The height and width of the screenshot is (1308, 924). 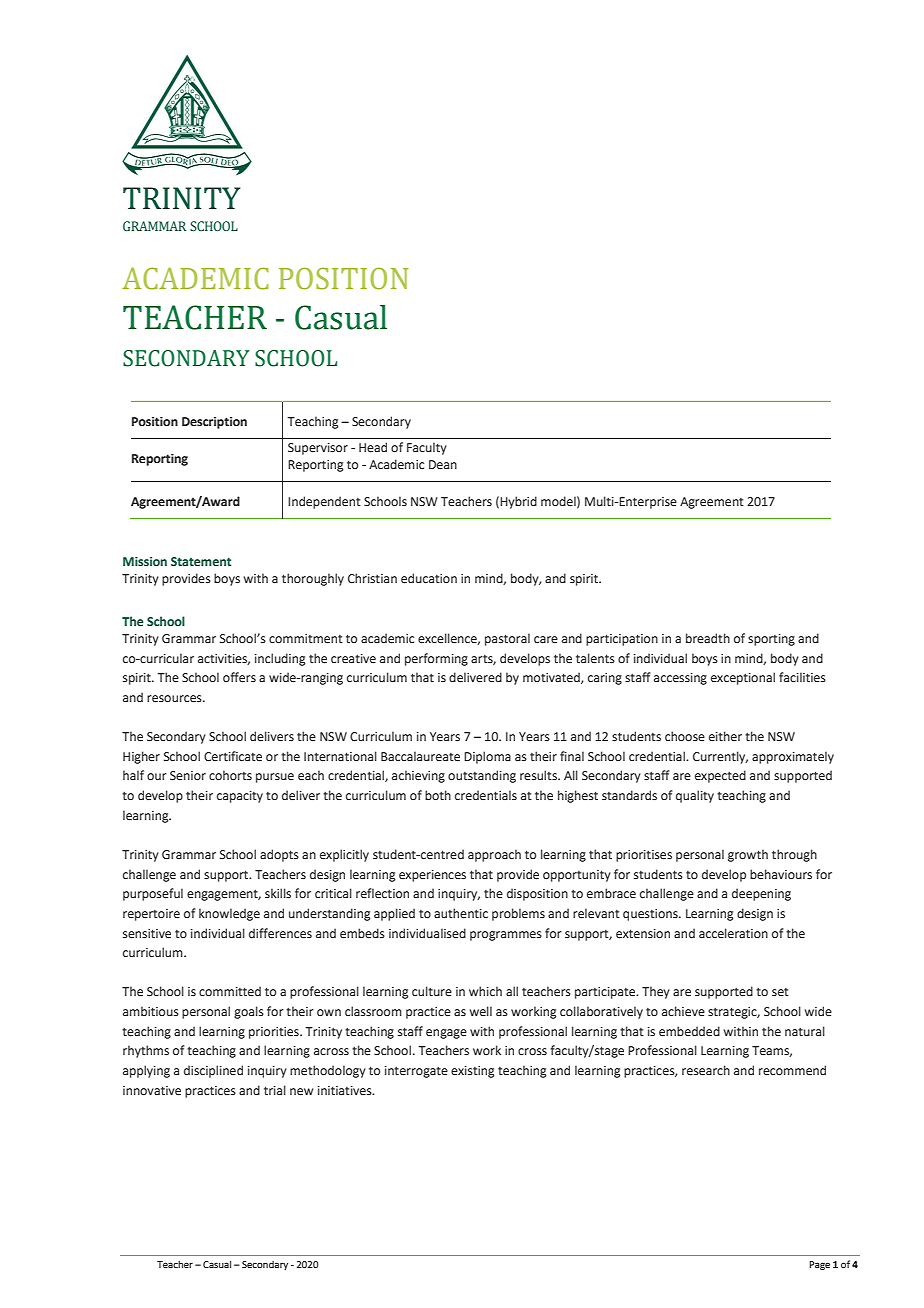 I want to click on Dean, so click(x=443, y=464).
